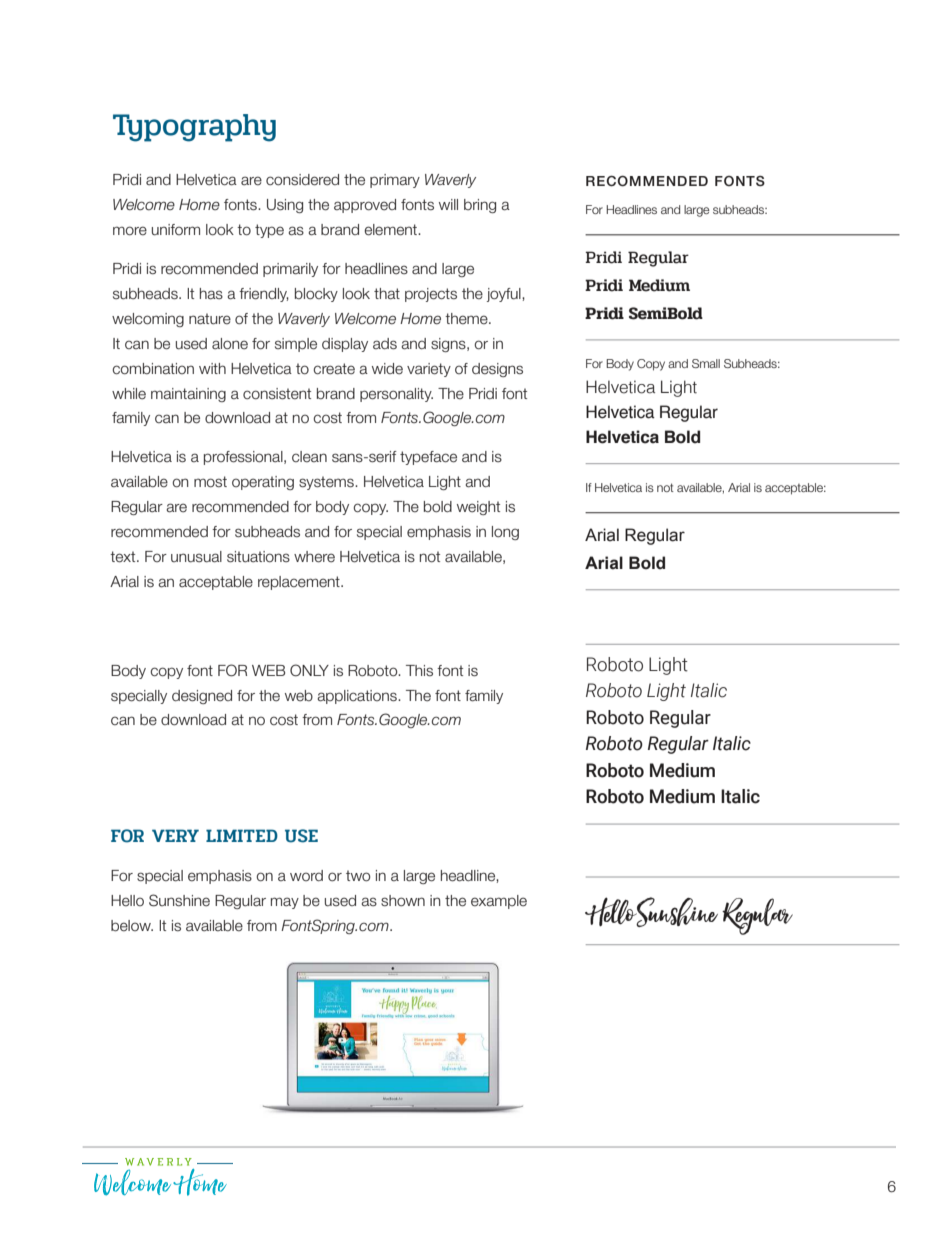 This screenshot has height=1233, width=952. Describe the element at coordinates (403, 901) in the screenshot. I see `shown` at that location.
